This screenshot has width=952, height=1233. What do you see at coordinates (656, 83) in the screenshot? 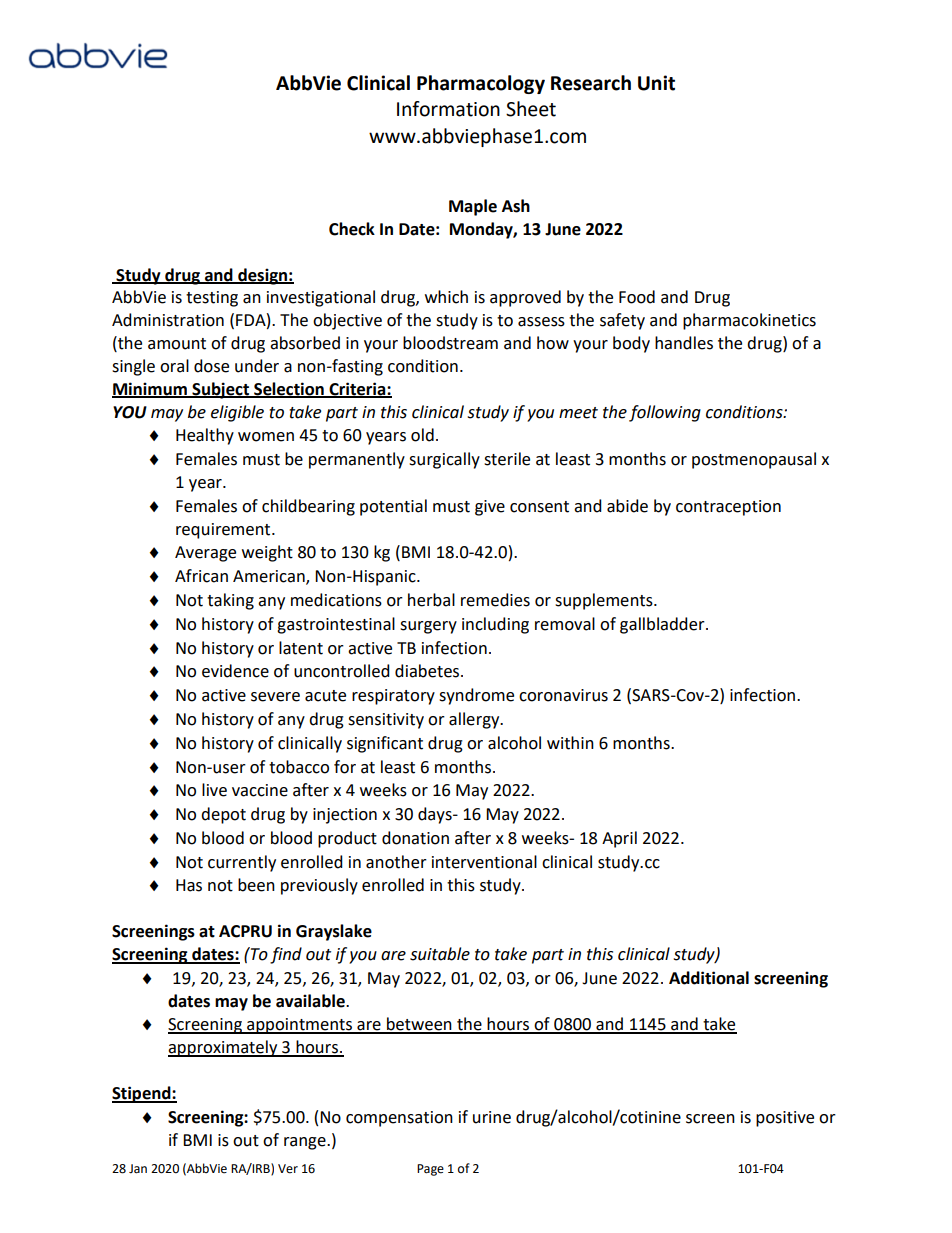
I see `Unit` at bounding box center [656, 83].
